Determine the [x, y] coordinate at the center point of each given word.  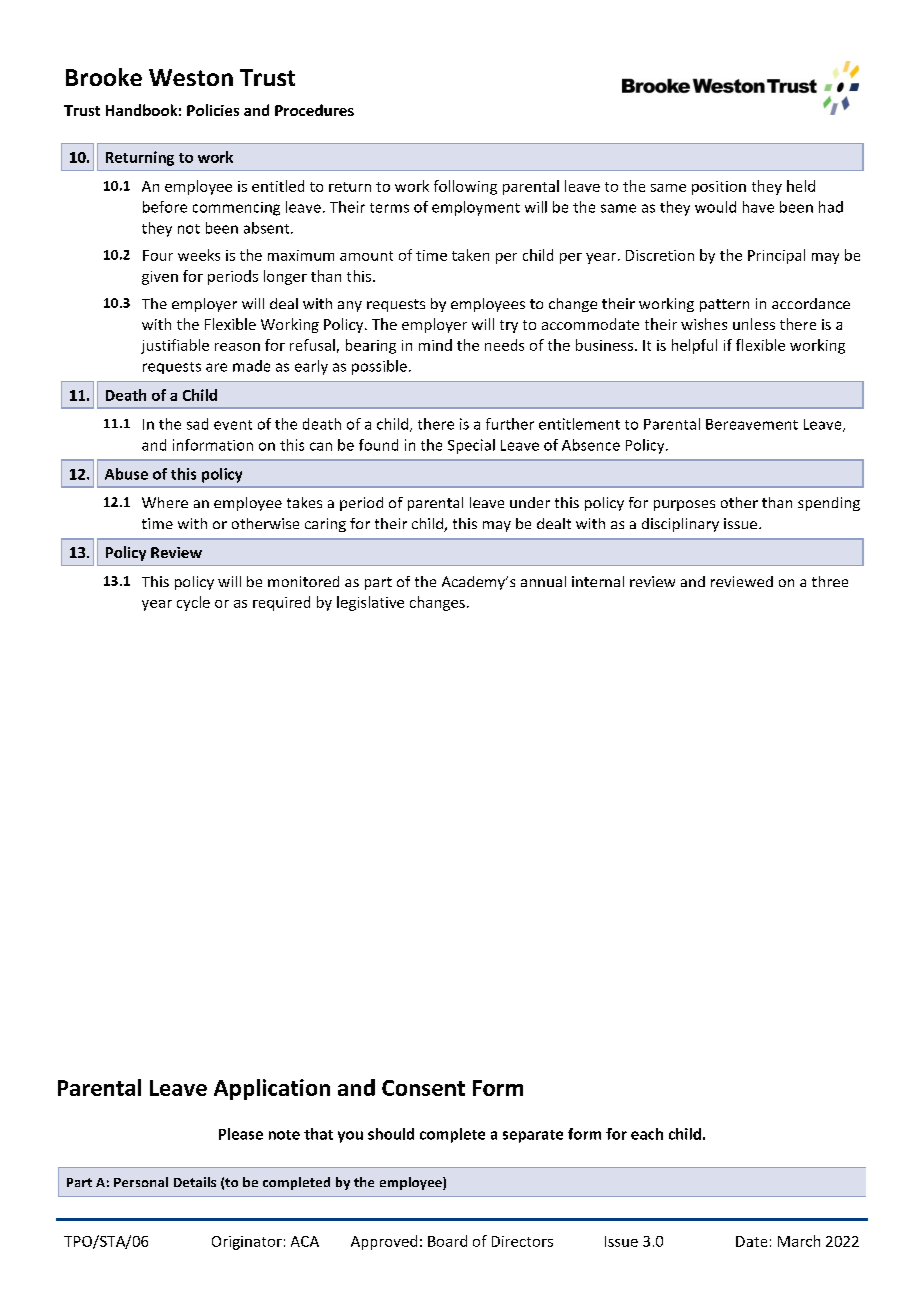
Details [195, 1182]
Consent [423, 1088]
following [465, 187]
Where [165, 502]
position [719, 188]
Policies [213, 110]
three [830, 581]
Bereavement [752, 424]
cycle [193, 603]
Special [471, 446]
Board [447, 1241]
